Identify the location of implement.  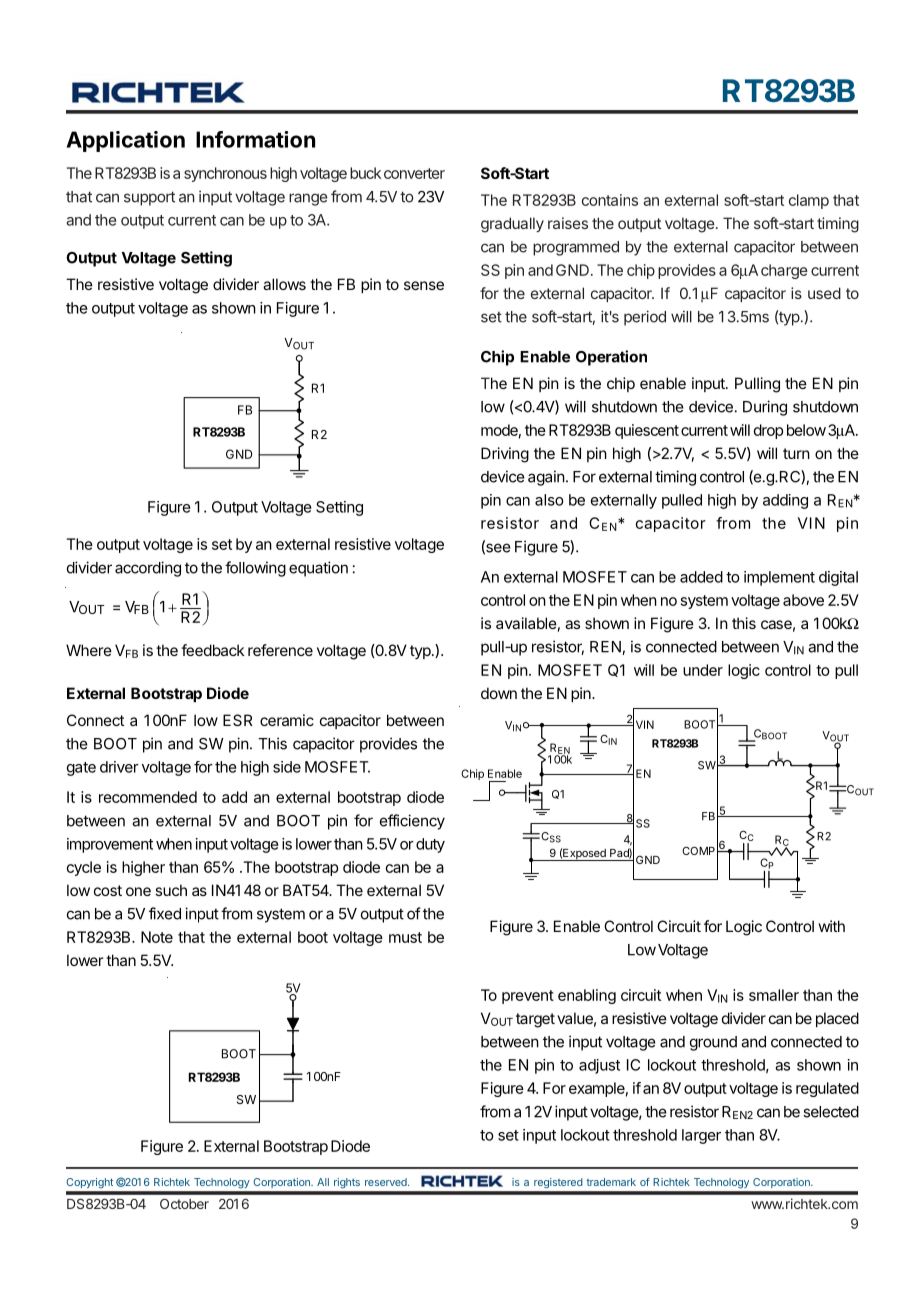
(779, 578).
